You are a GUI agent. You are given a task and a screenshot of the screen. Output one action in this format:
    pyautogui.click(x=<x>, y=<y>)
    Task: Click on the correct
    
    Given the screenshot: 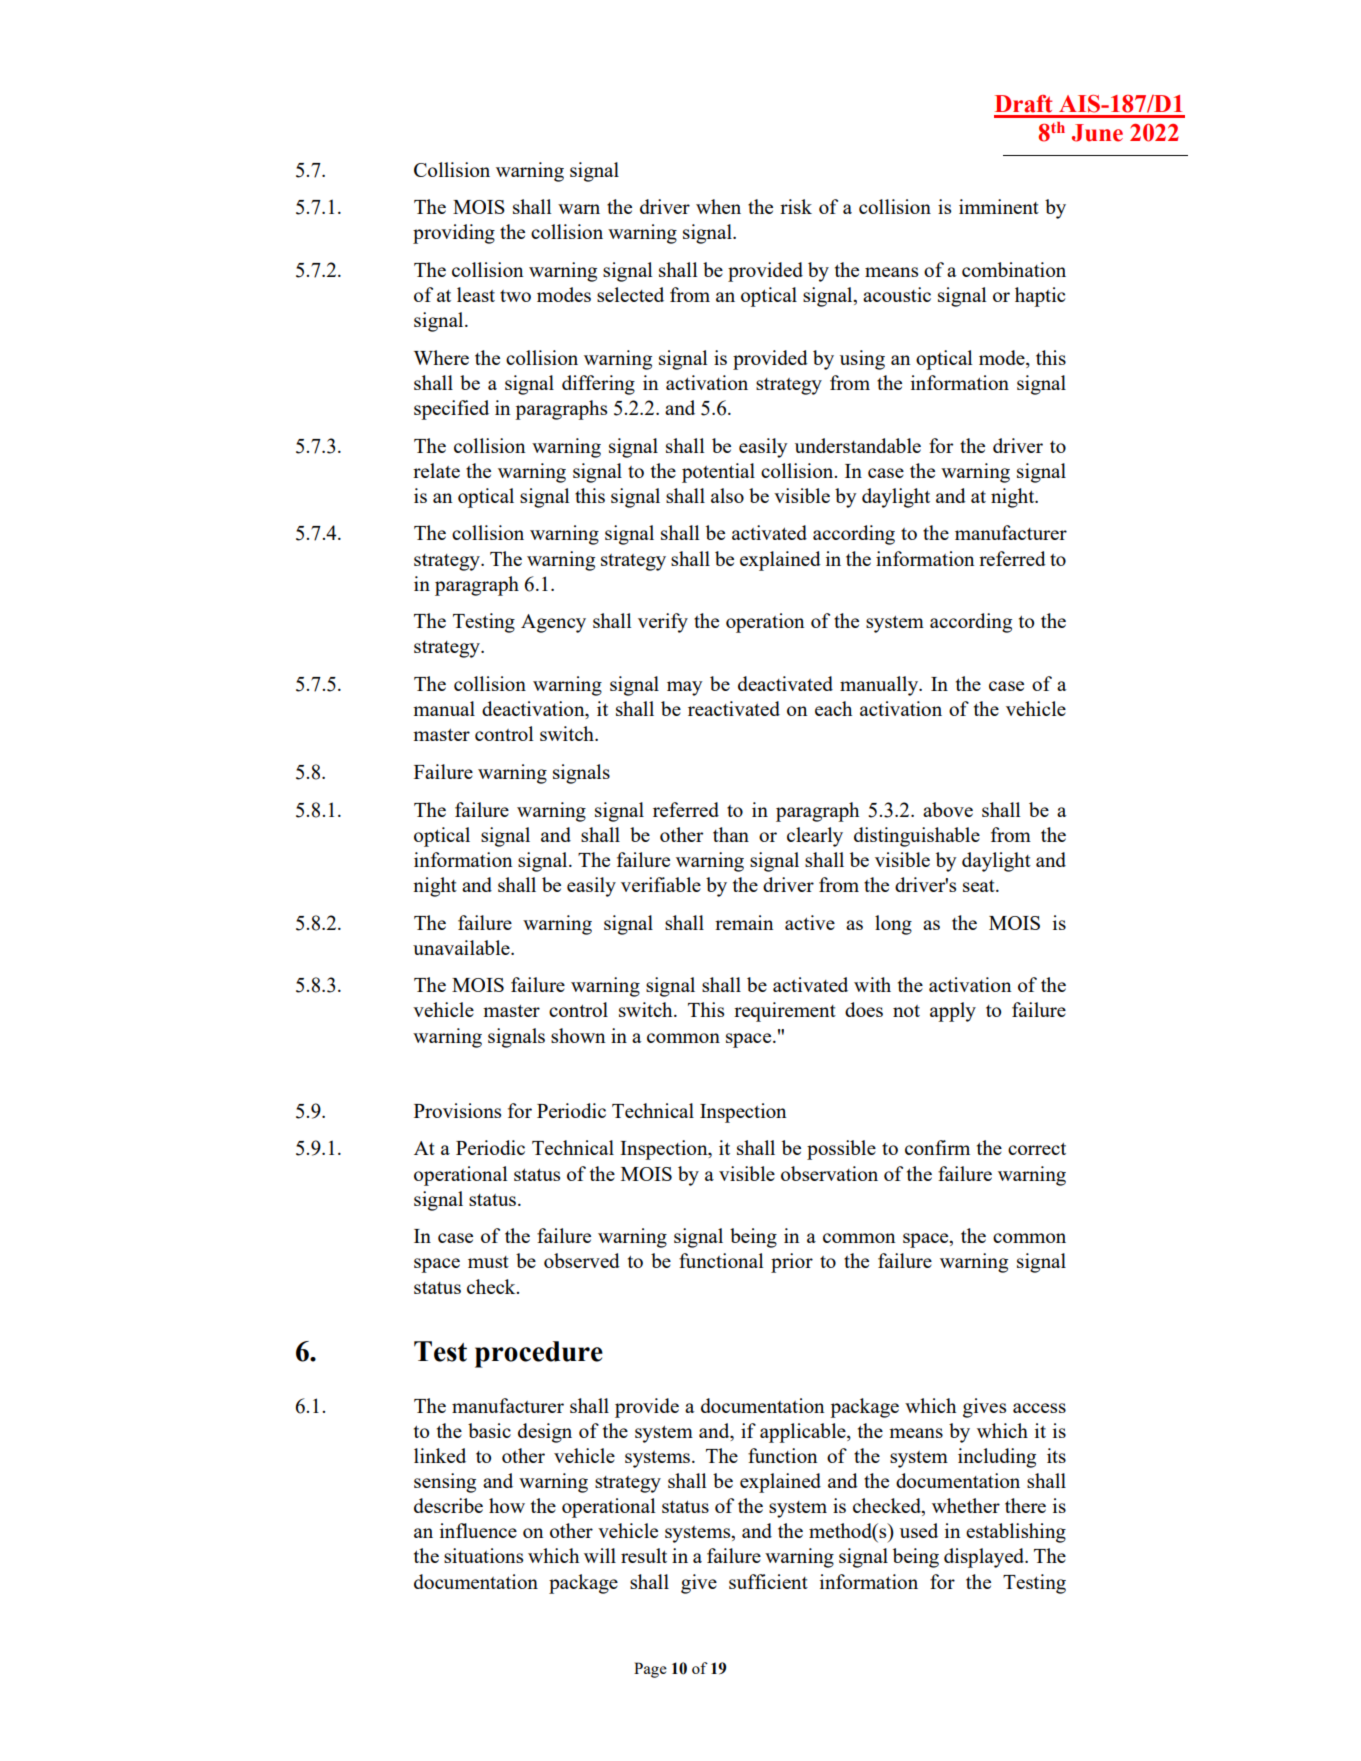 What is the action you would take?
    pyautogui.click(x=1037, y=1149)
